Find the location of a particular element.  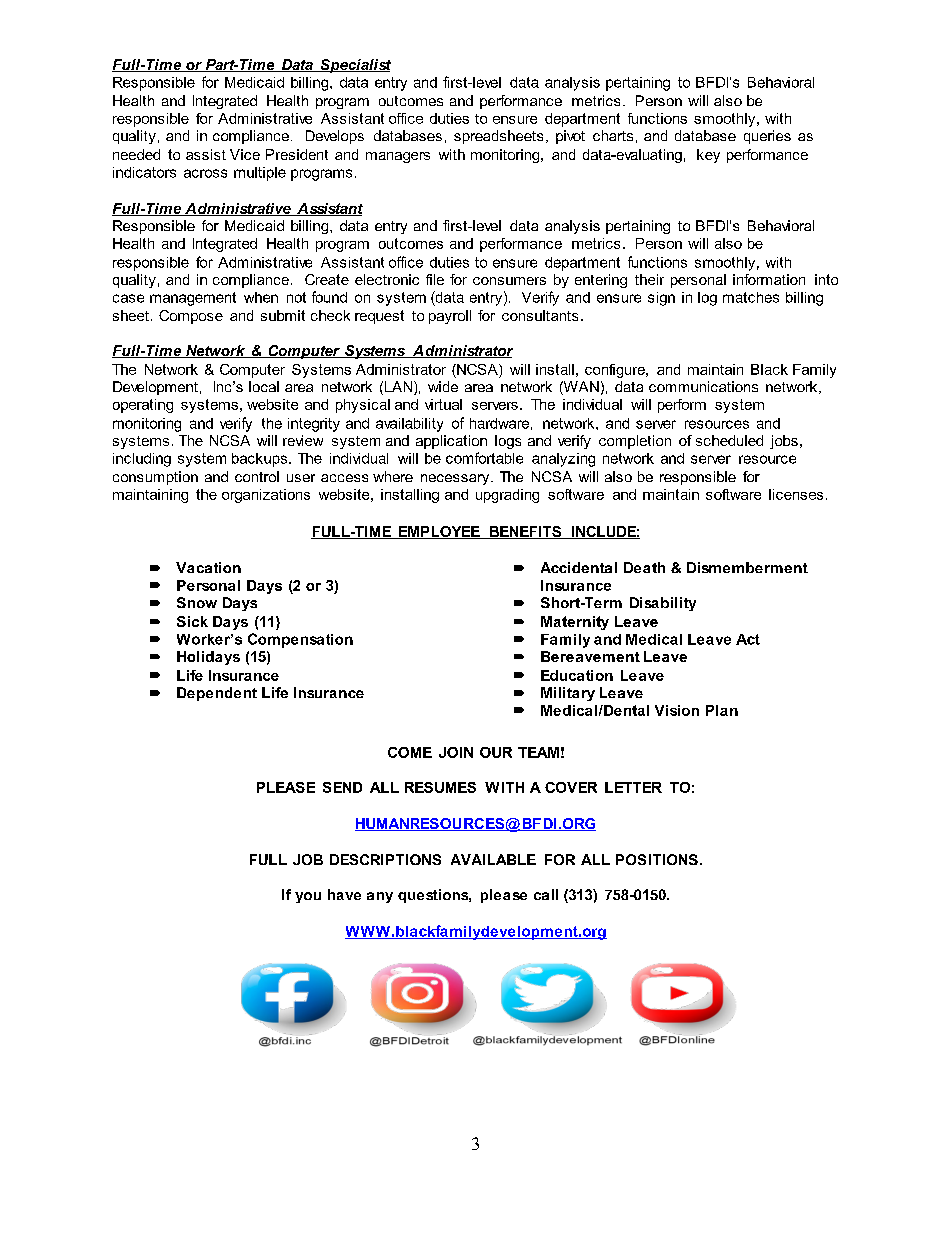

Snow is located at coordinates (197, 602).
